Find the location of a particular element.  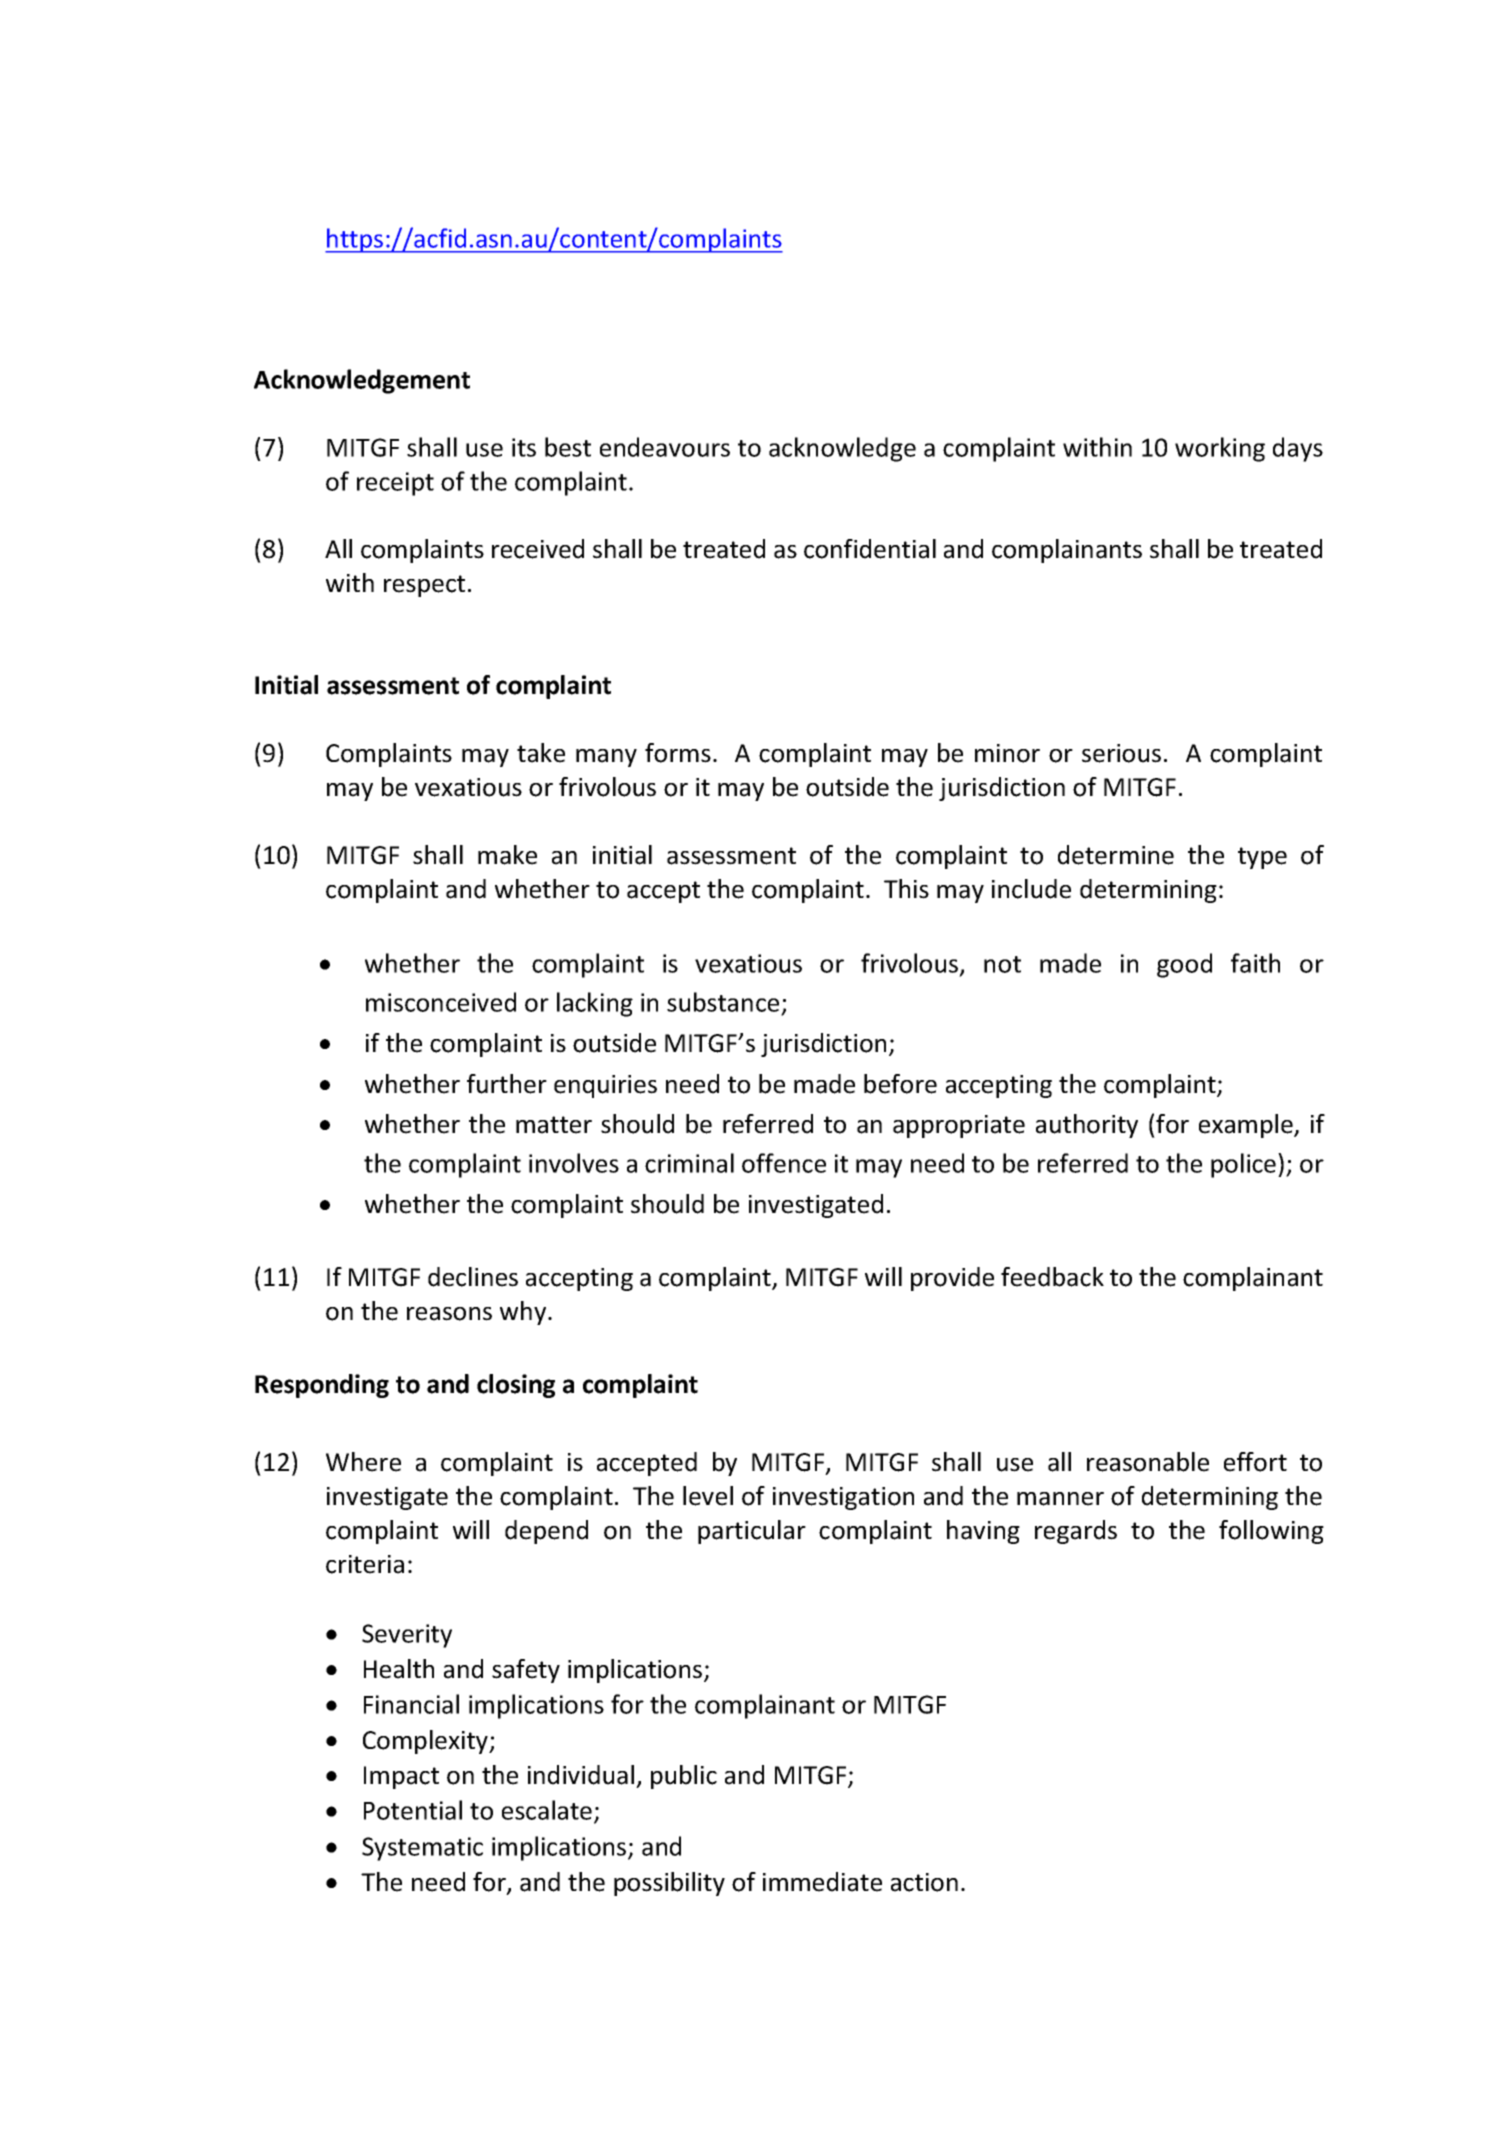

action is located at coordinates (924, 1882).
